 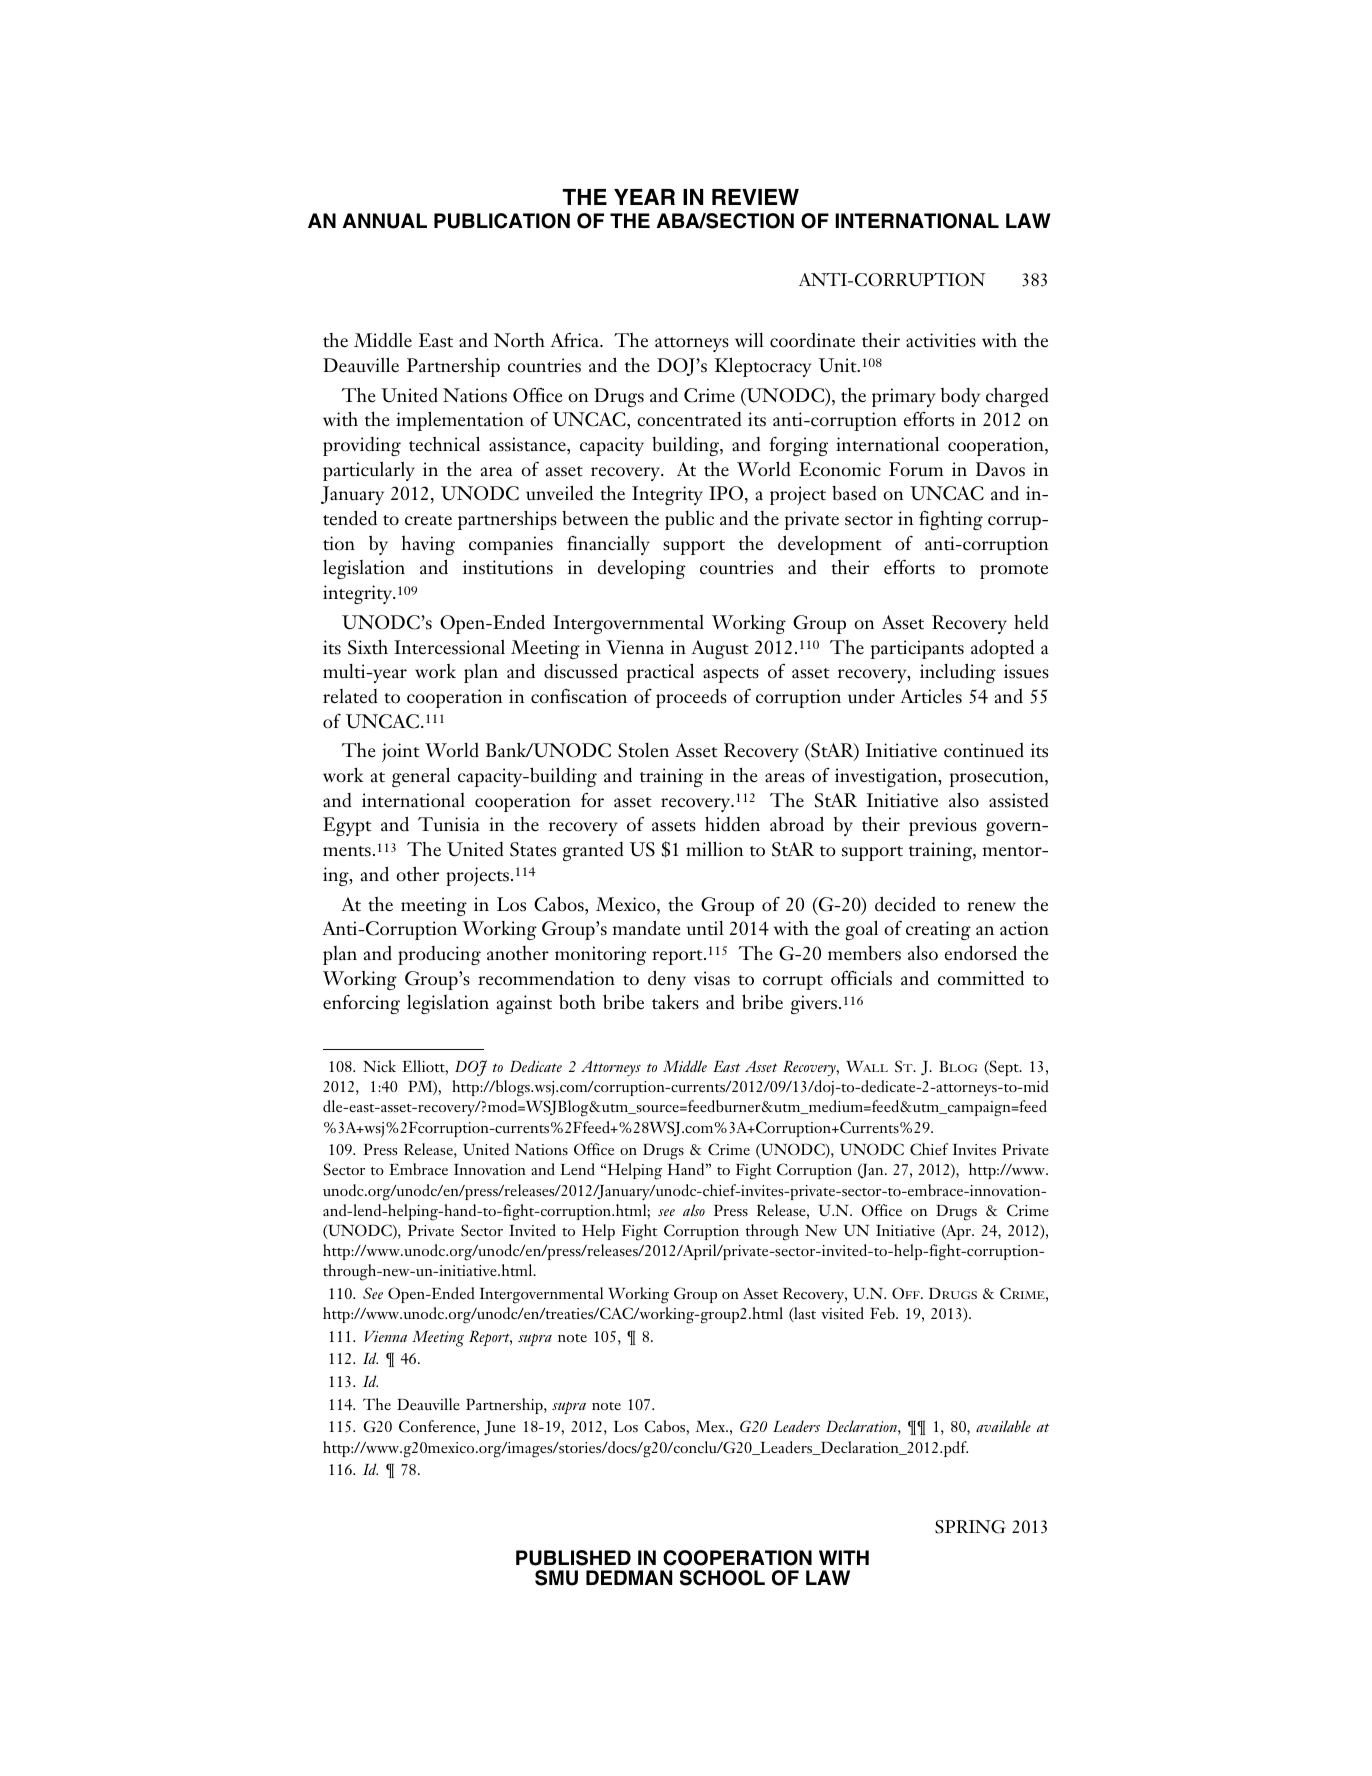 I want to click on SPRING, so click(x=970, y=1527).
